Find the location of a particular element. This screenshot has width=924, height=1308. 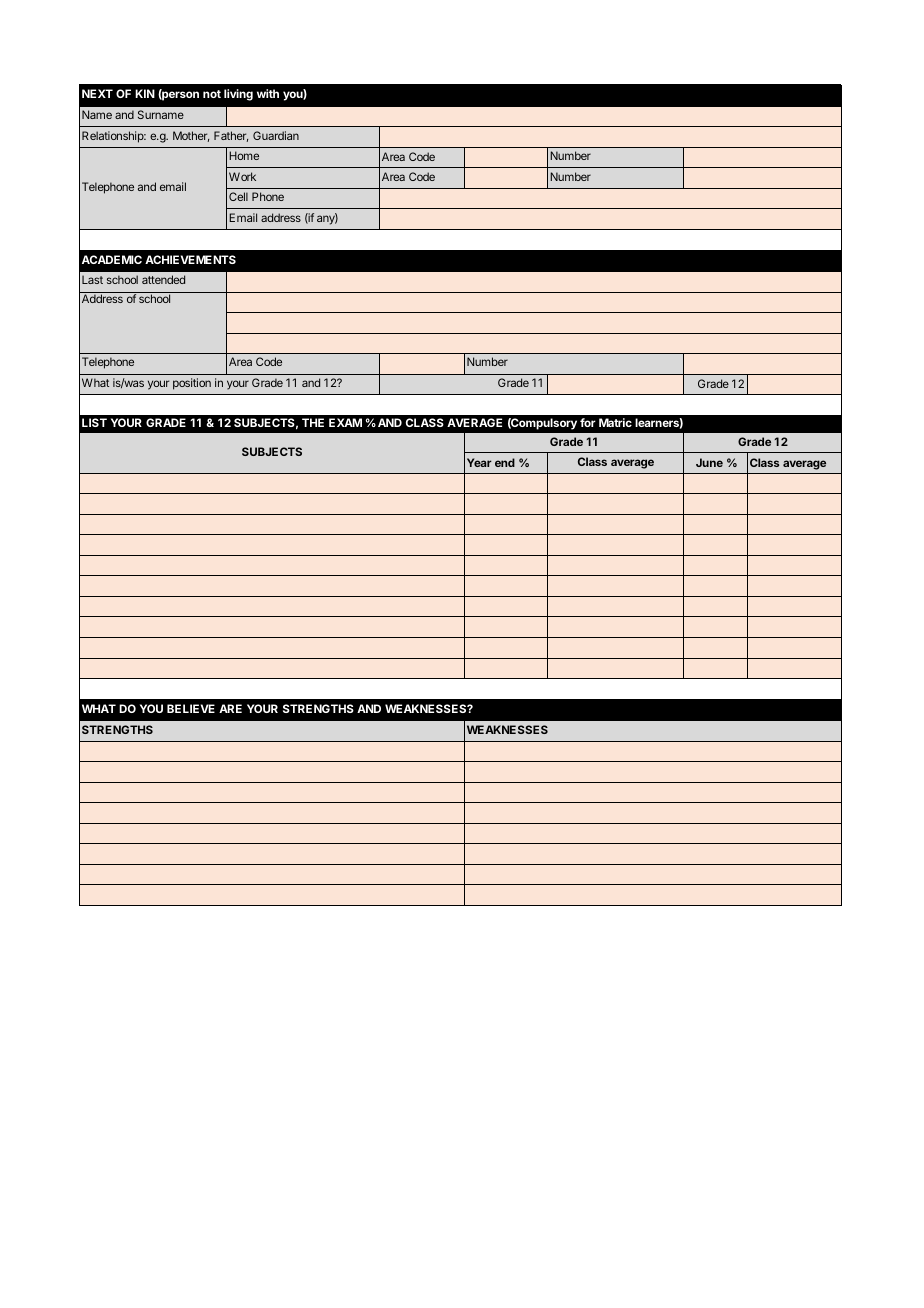

BELIEVE is located at coordinates (191, 708).
